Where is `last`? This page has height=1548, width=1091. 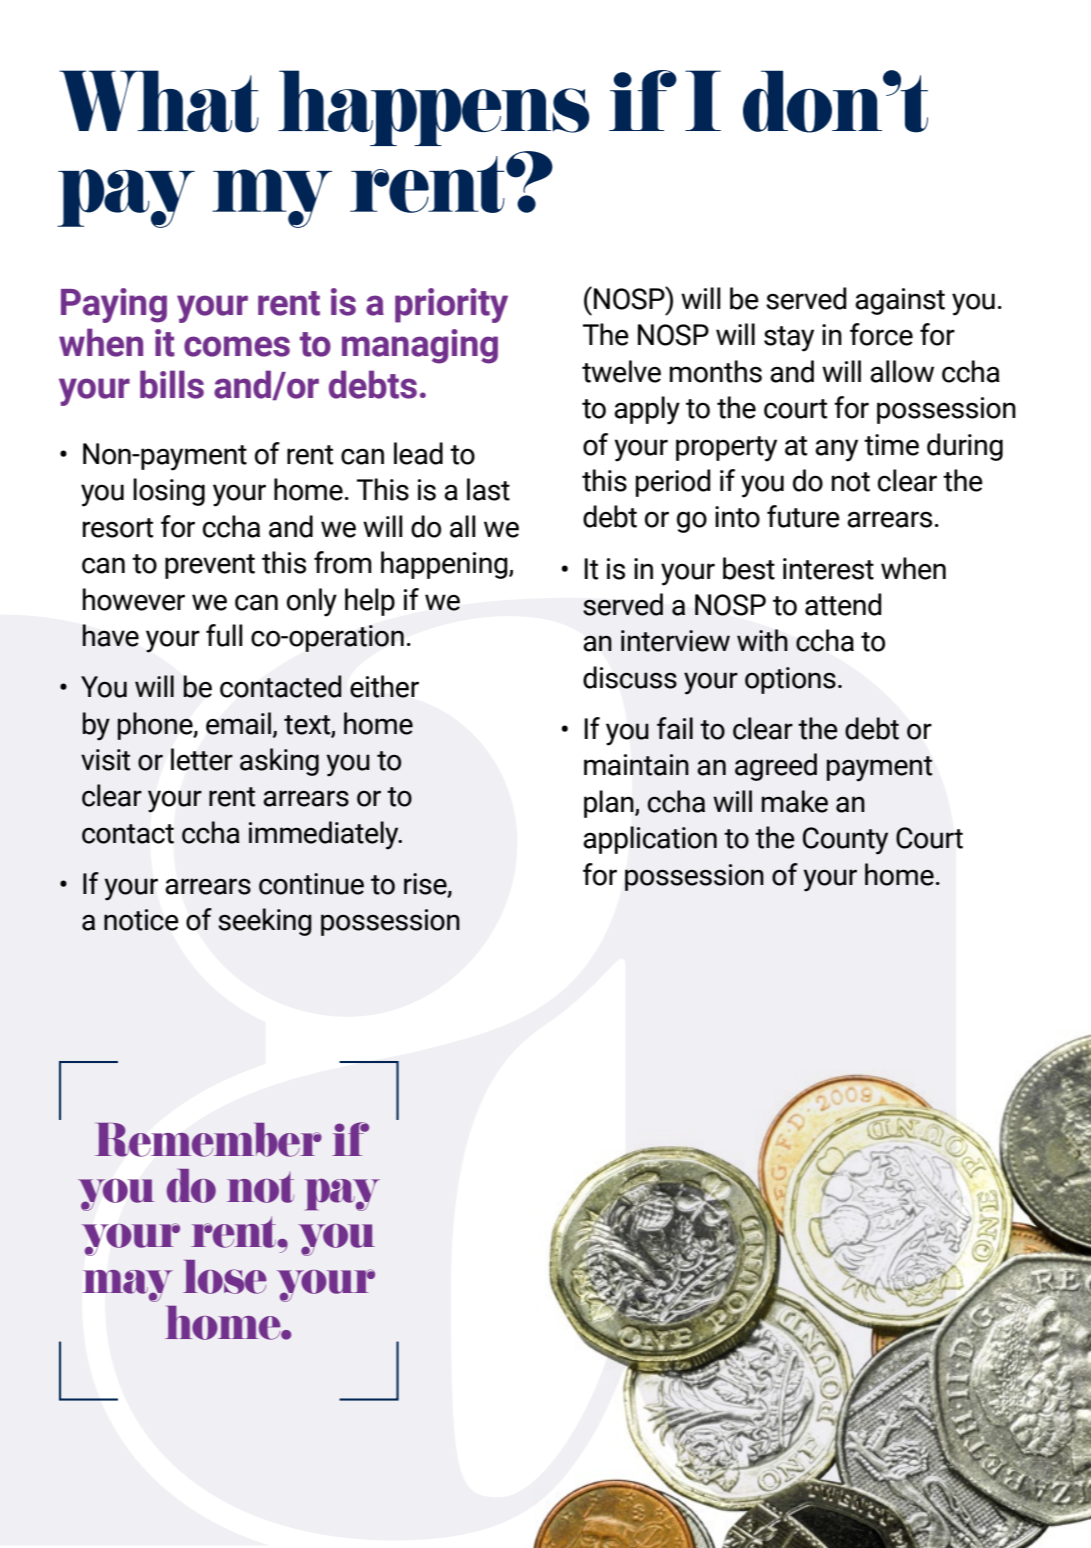
last is located at coordinates (488, 489).
